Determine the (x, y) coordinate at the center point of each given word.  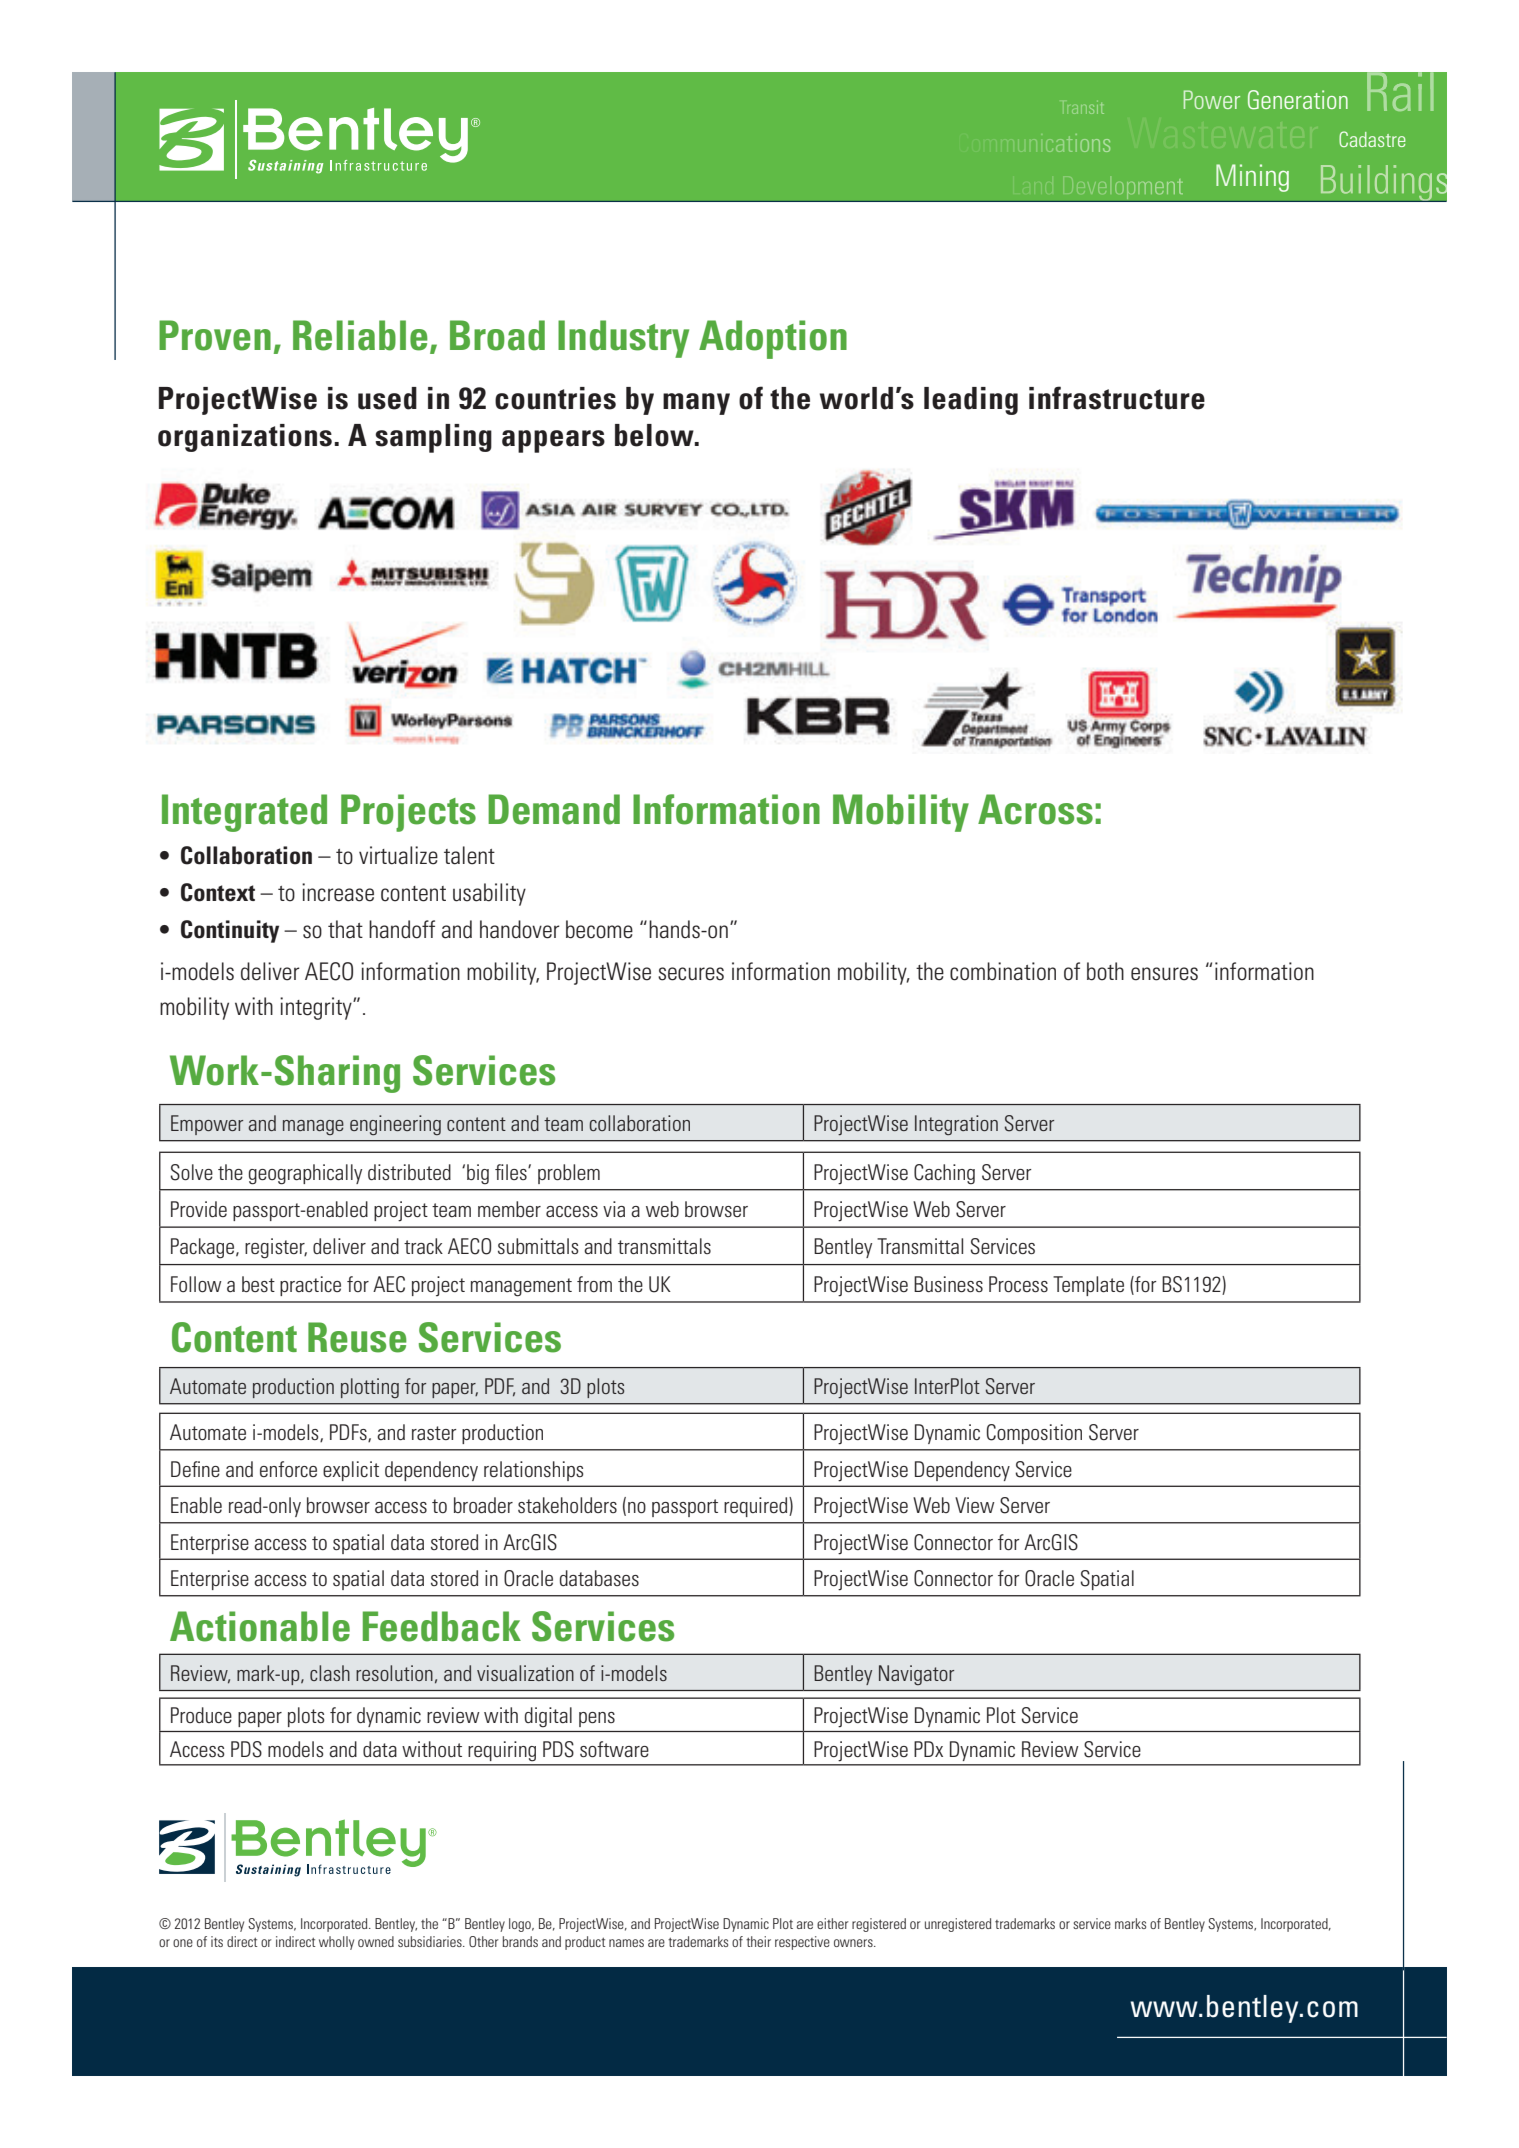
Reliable (360, 335)
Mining (1252, 178)
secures (691, 974)
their (758, 1941)
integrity (317, 1008)
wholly (336, 1943)
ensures (1164, 974)
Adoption (773, 339)
